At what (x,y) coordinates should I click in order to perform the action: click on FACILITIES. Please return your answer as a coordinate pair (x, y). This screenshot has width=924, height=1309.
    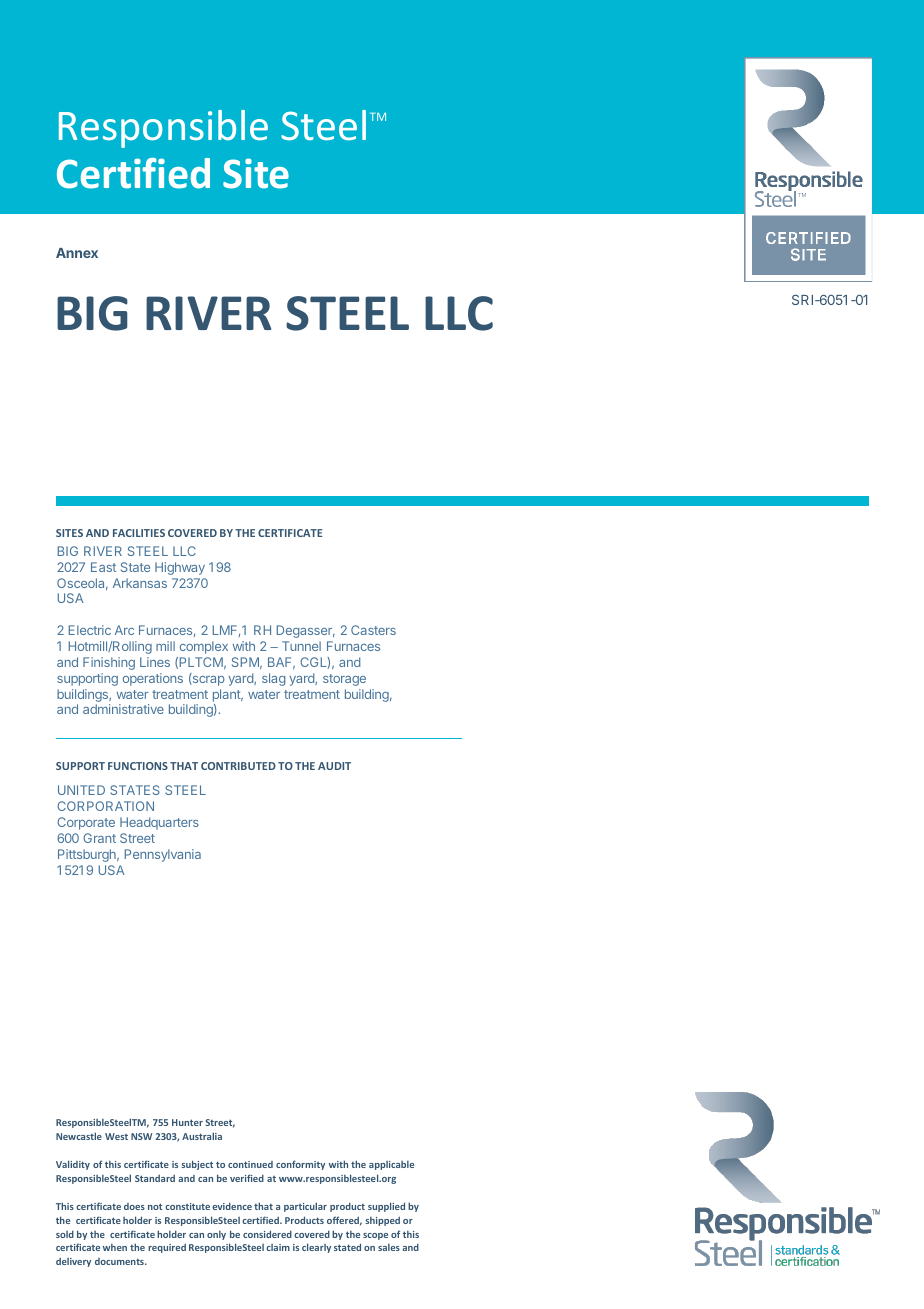
    Looking at the image, I should click on (139, 533).
